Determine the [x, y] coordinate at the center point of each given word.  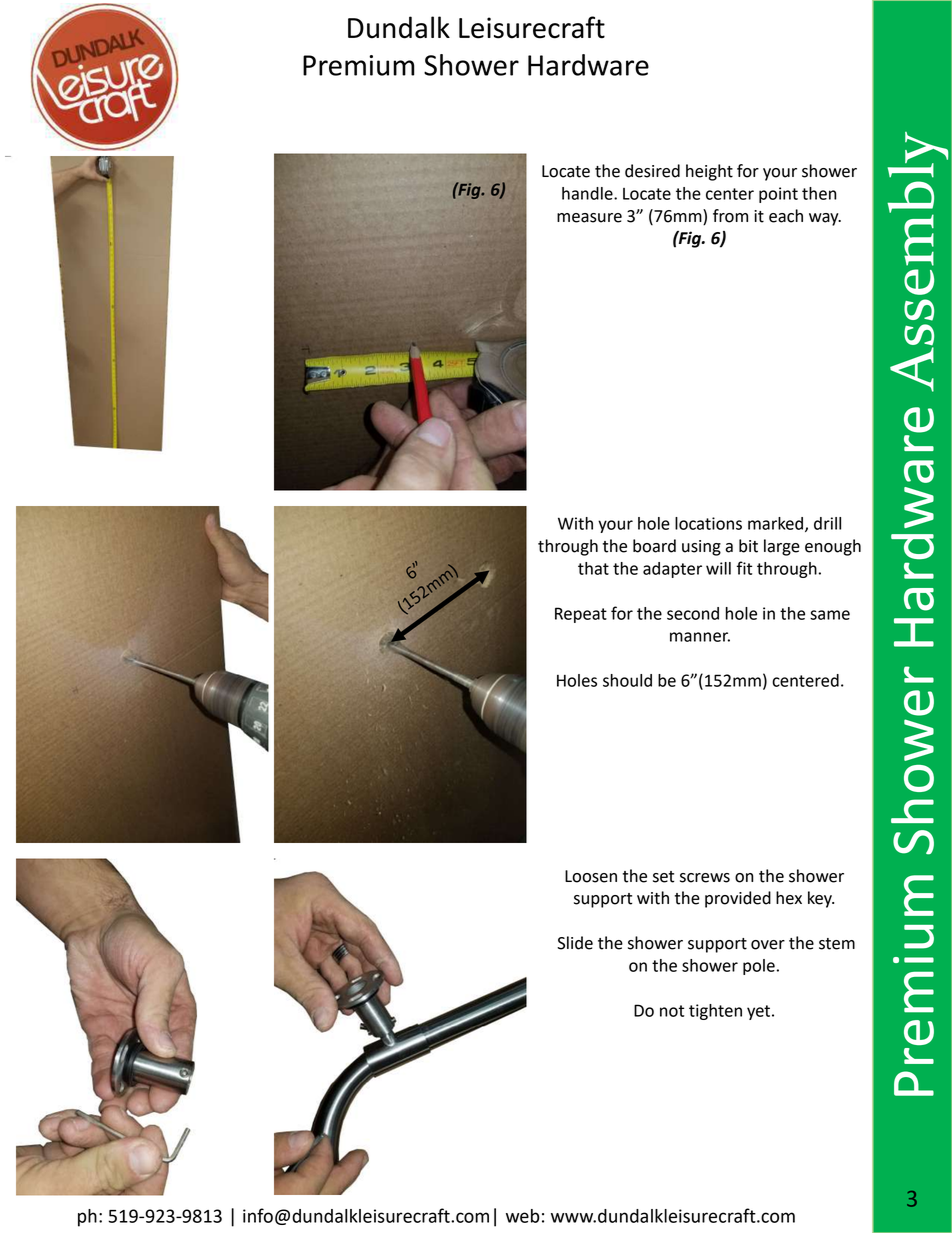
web [523, 1216]
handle [588, 193]
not [672, 1011]
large [782, 547]
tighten [715, 1012]
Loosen [591, 876]
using [701, 548]
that [593, 568]
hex [789, 898]
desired [652, 171]
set [663, 877]
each [786, 216]
